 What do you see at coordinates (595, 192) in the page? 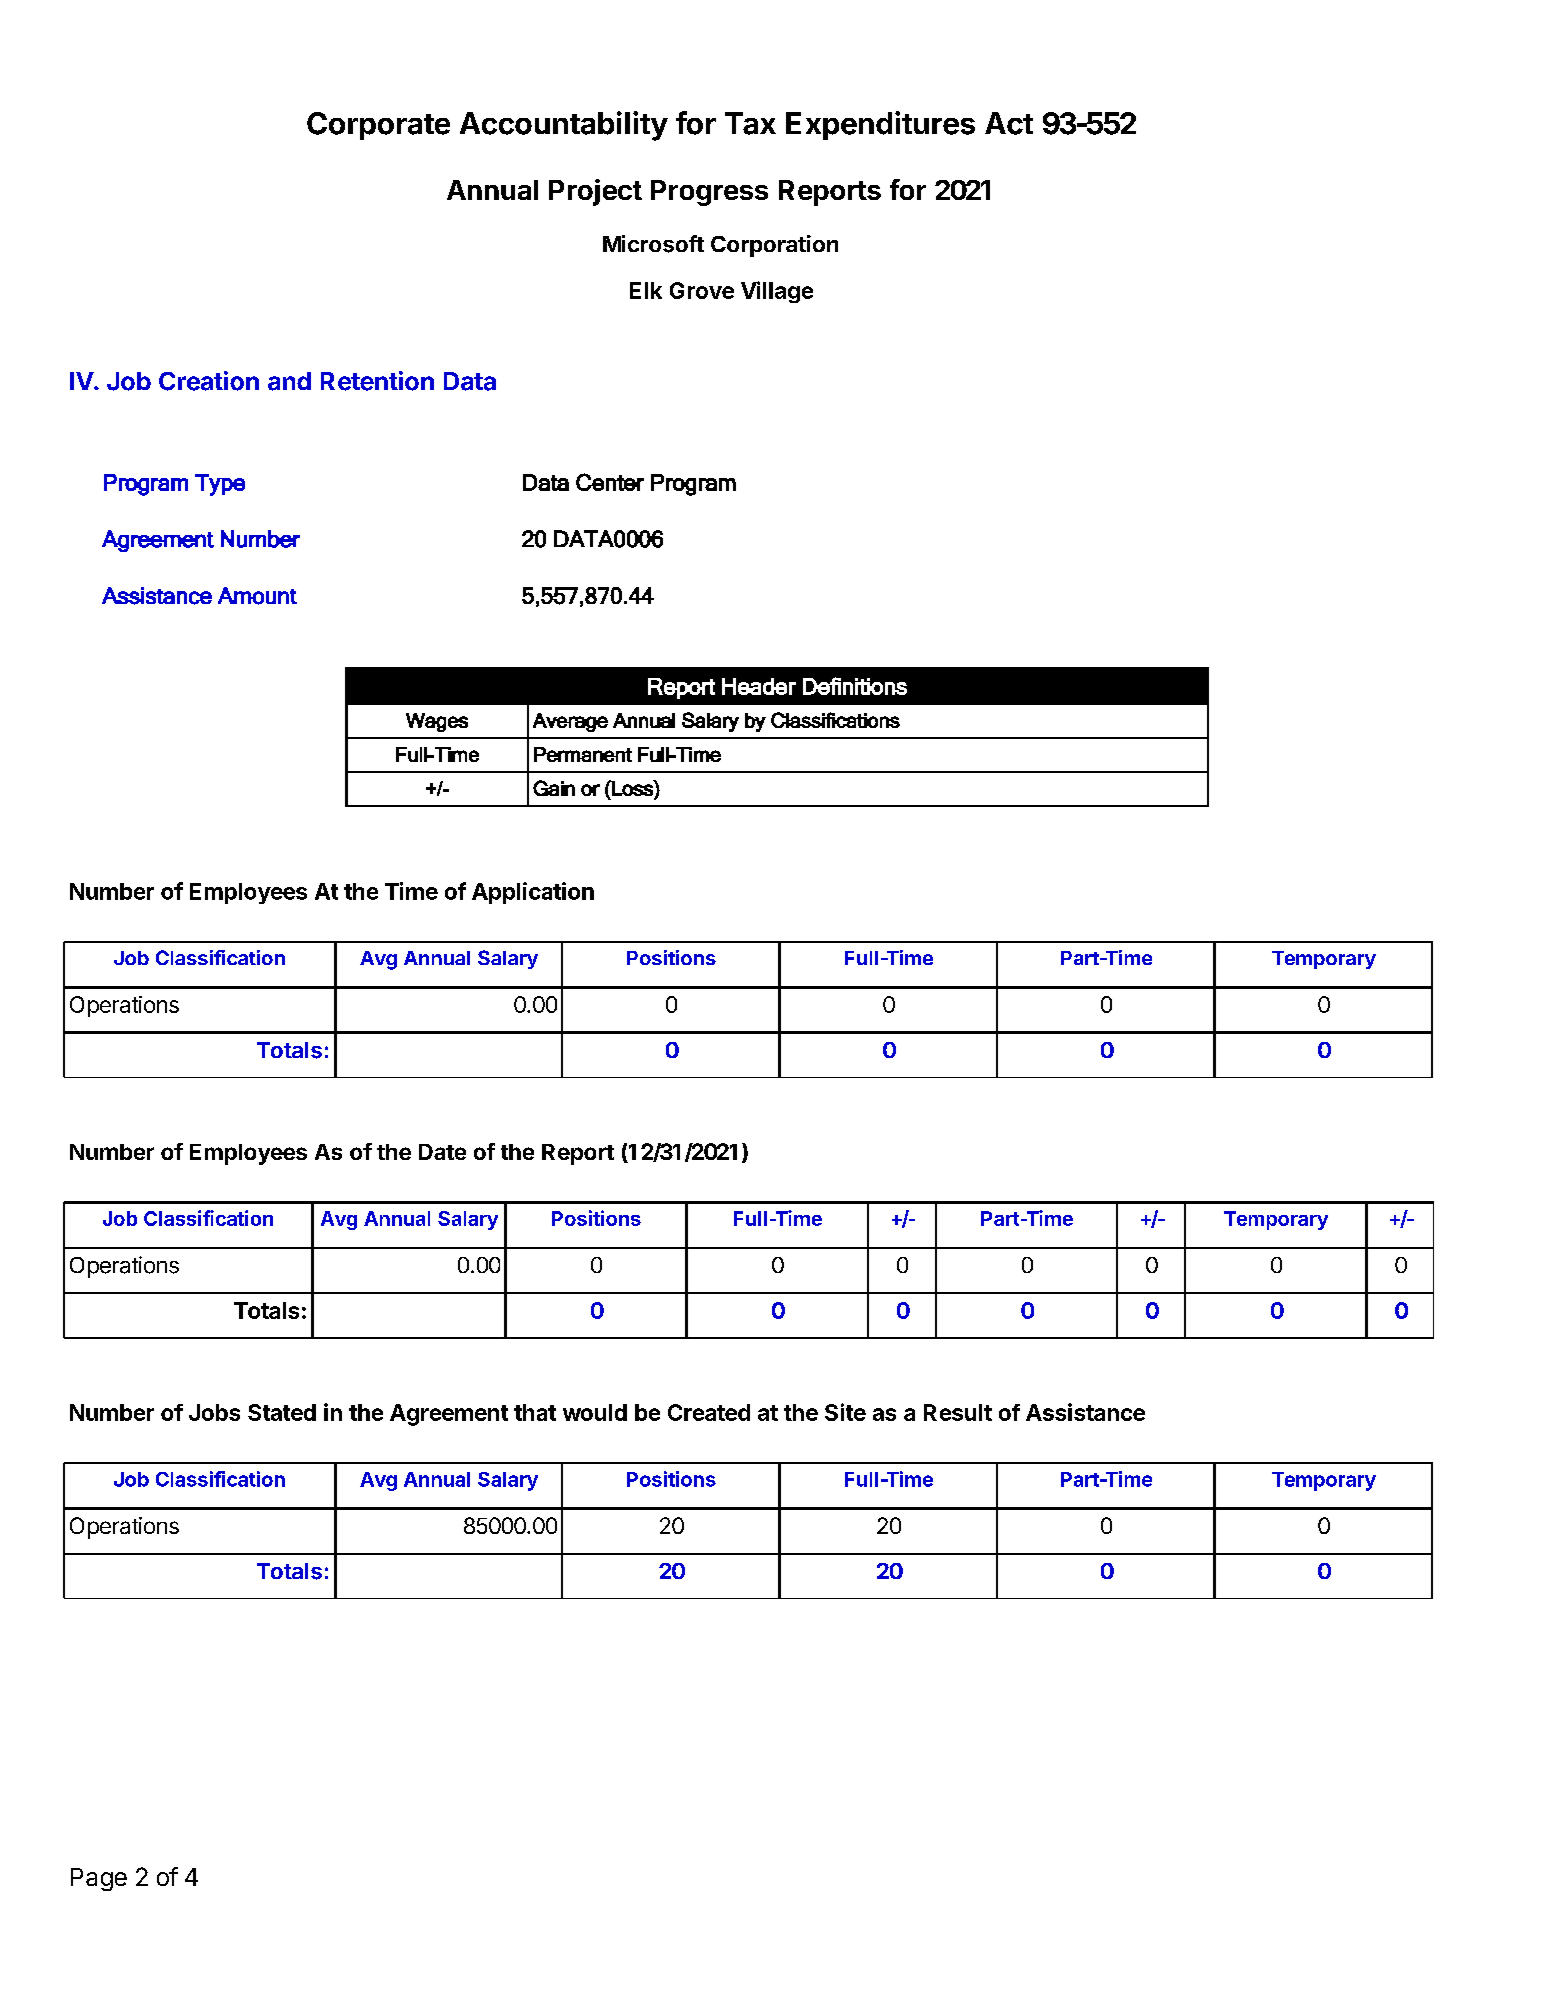
I see `Project` at bounding box center [595, 192].
